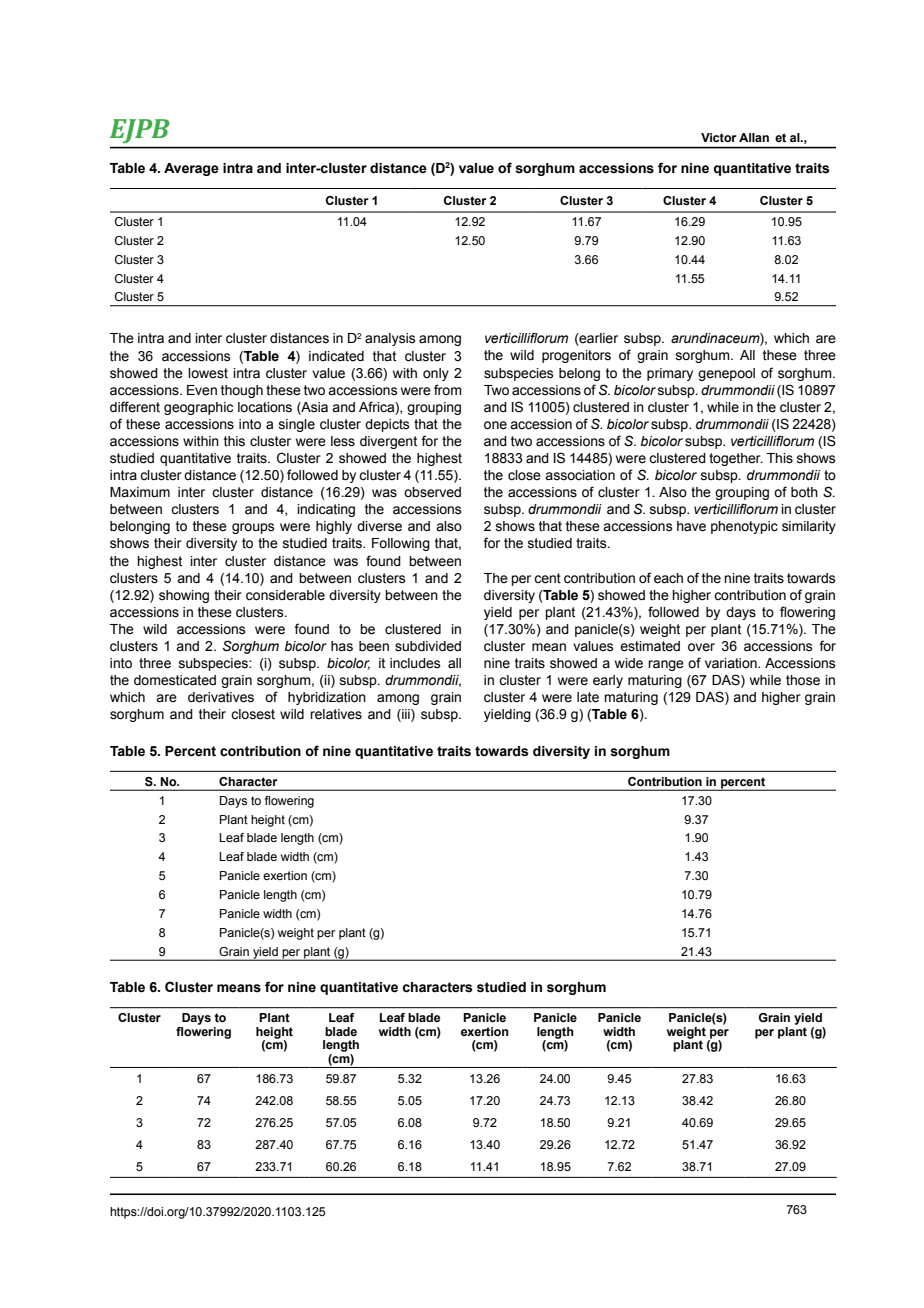  What do you see at coordinates (191, 169) in the screenshot?
I see `Average` at bounding box center [191, 169].
